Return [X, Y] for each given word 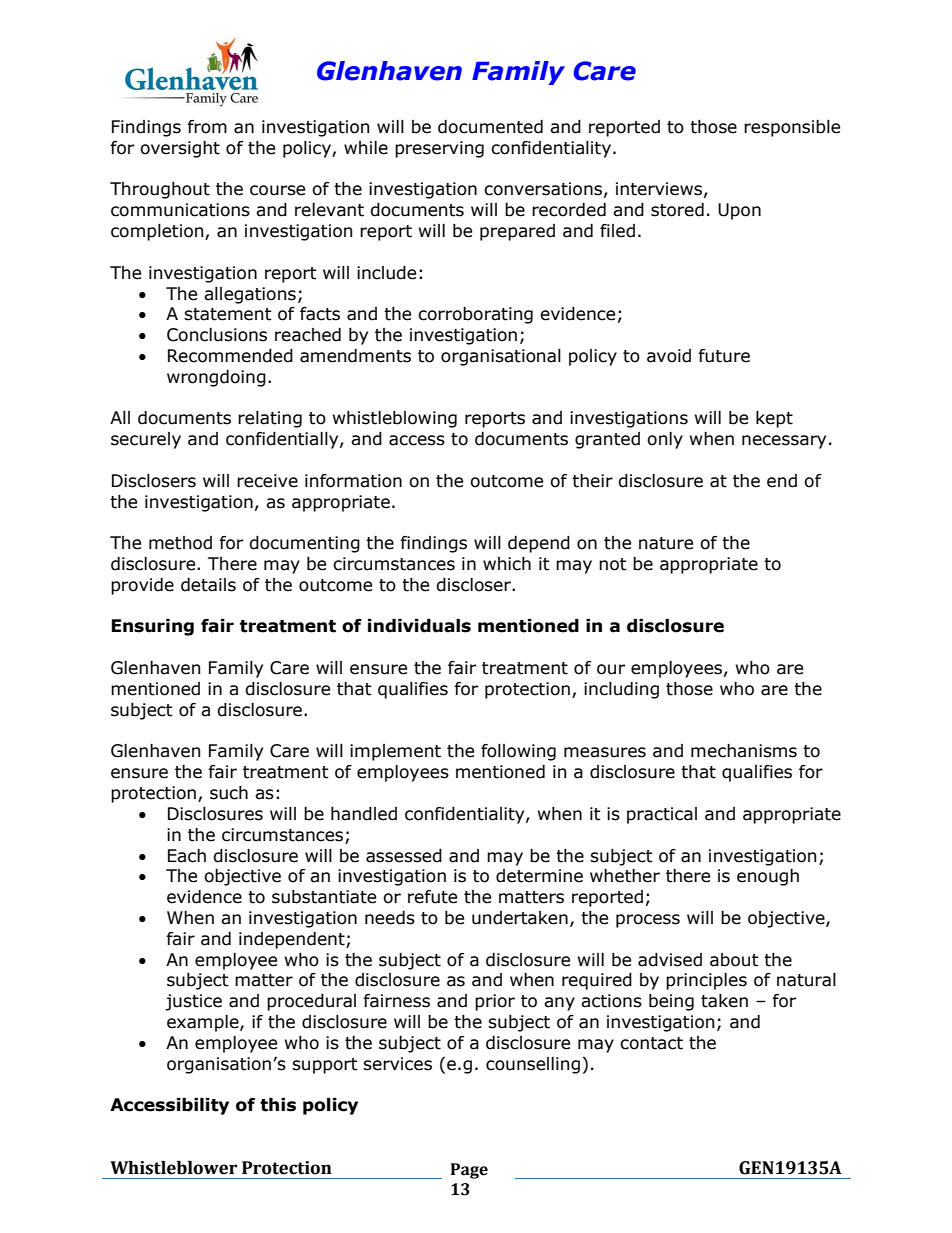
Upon [739, 211]
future [724, 356]
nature [666, 543]
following [518, 752]
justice [193, 1002]
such [229, 793]
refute [432, 897]
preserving [439, 149]
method [180, 543]
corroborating [475, 315]
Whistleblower [173, 1168]
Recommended [230, 356]
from [207, 127]
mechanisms [744, 751]
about [734, 960]
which [507, 564]
